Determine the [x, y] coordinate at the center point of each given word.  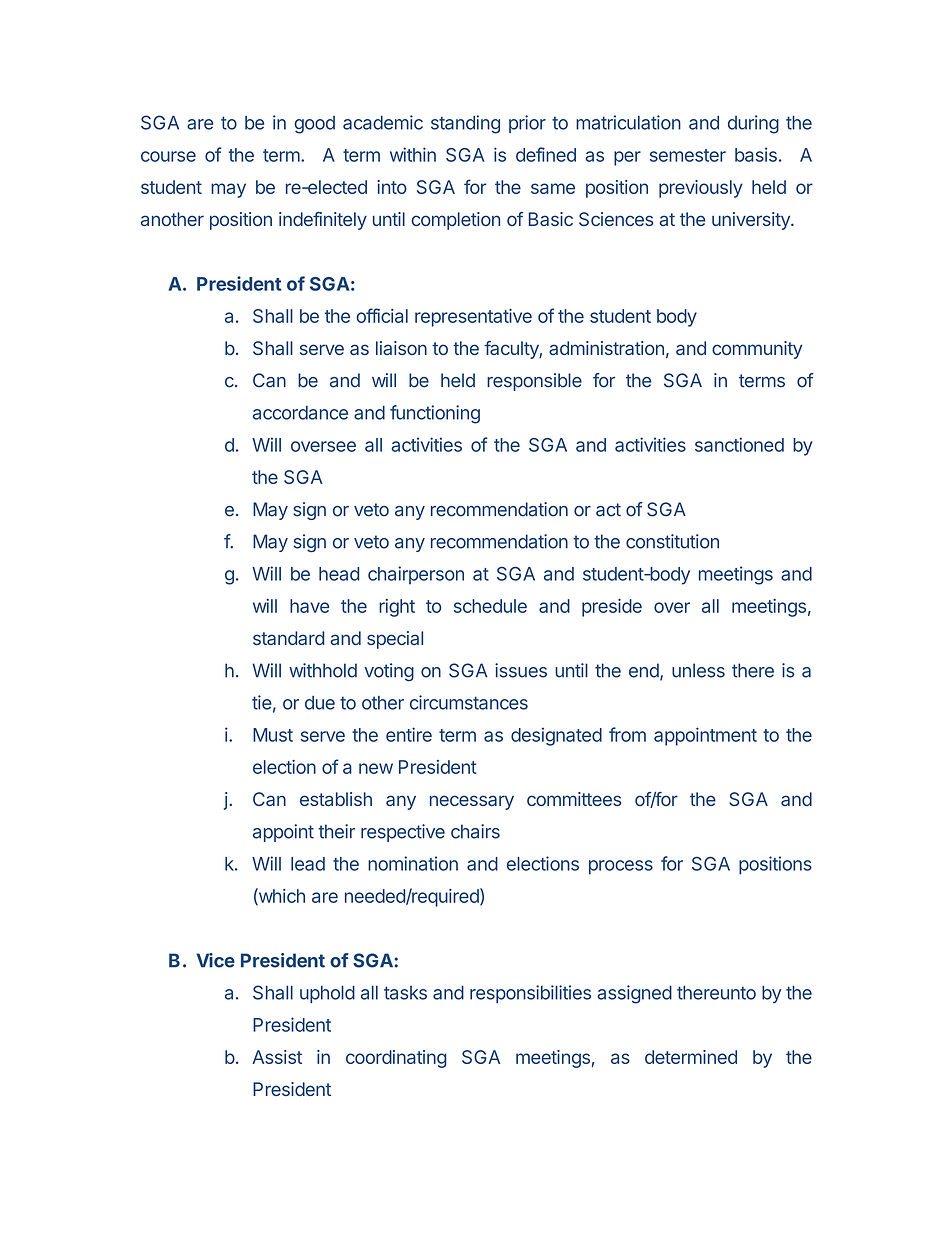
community [757, 350]
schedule [490, 606]
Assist [277, 1057]
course [168, 156]
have [309, 606]
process [621, 867]
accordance [300, 413]
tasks [405, 993]
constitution [672, 541]
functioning [435, 414]
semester [688, 155]
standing [465, 124]
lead [308, 864]
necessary [472, 802]
